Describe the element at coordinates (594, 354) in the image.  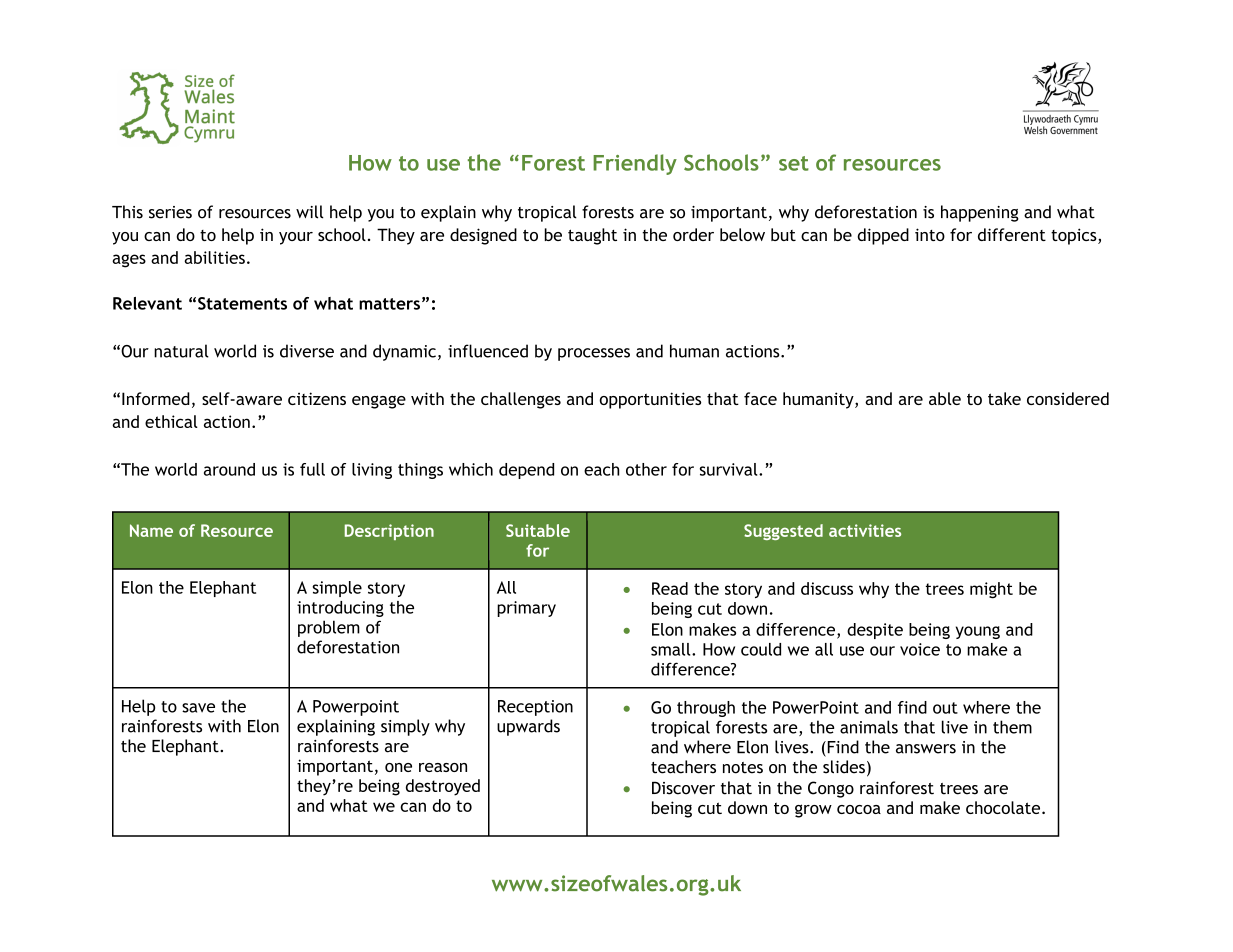
I see `processes` at that location.
